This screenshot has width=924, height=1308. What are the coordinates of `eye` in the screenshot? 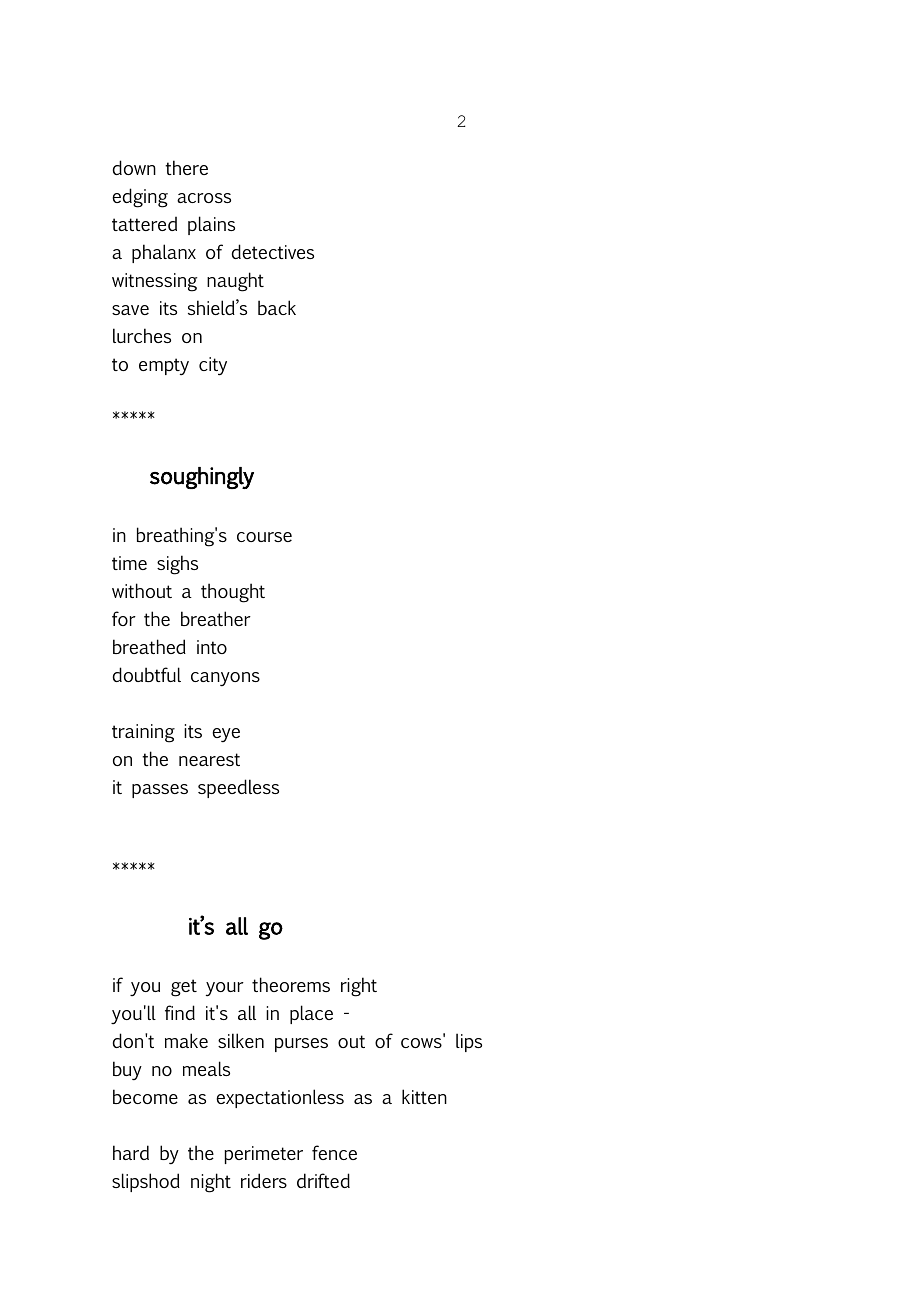 It's located at (226, 735).
